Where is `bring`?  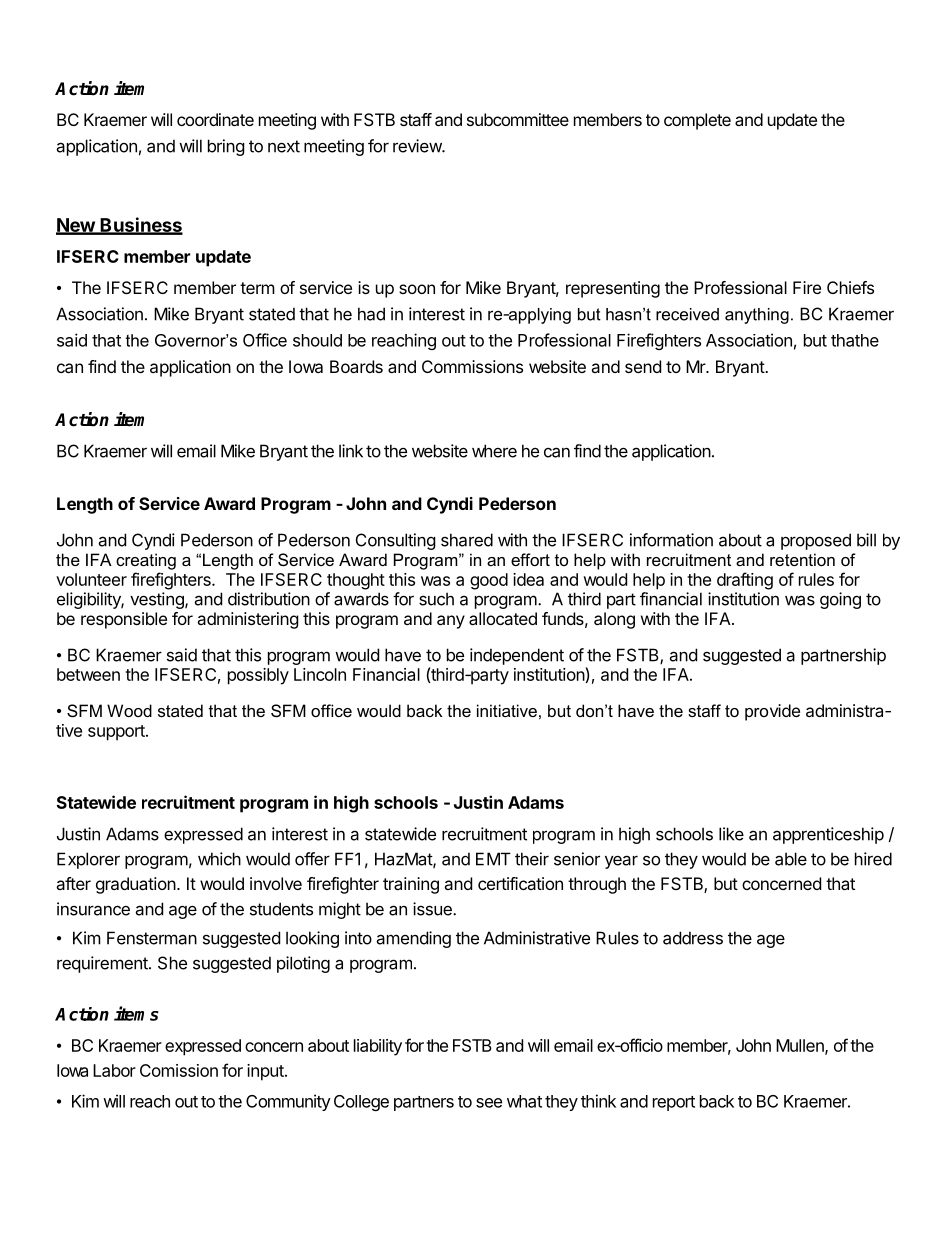
bring is located at coordinates (226, 147).
